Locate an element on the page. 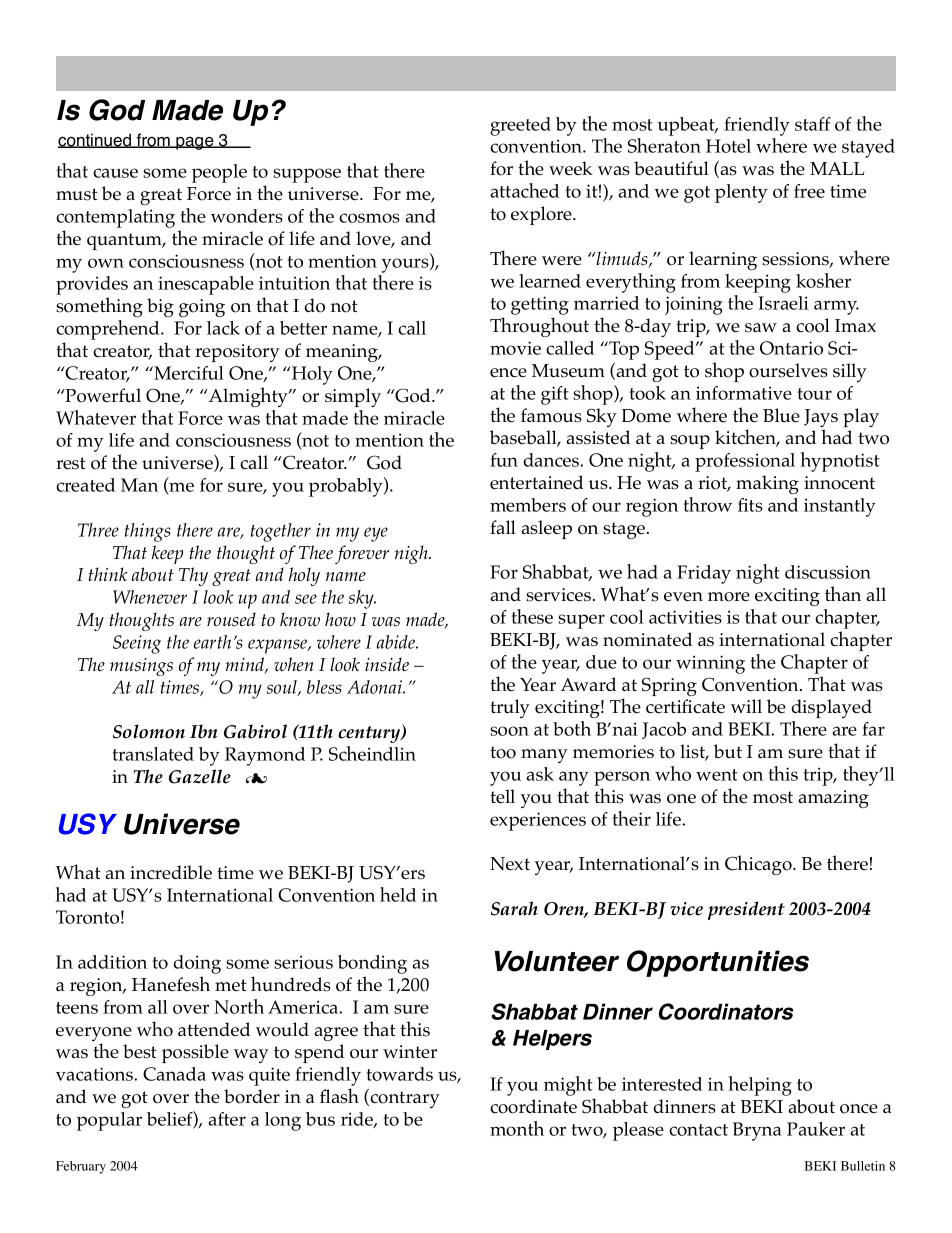 The height and width of the page is (1233, 952). greeted is located at coordinates (520, 126).
